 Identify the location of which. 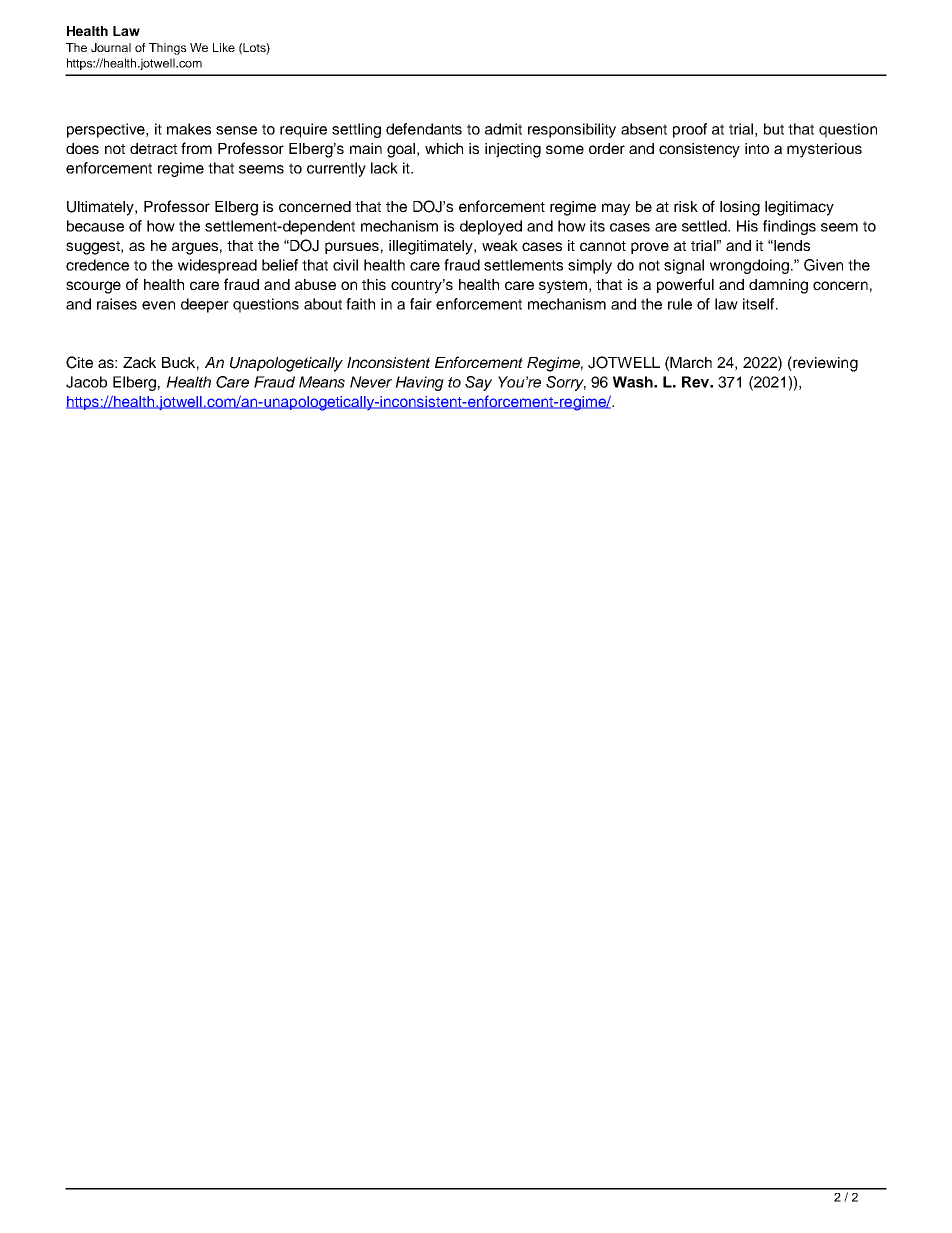
(444, 148).
